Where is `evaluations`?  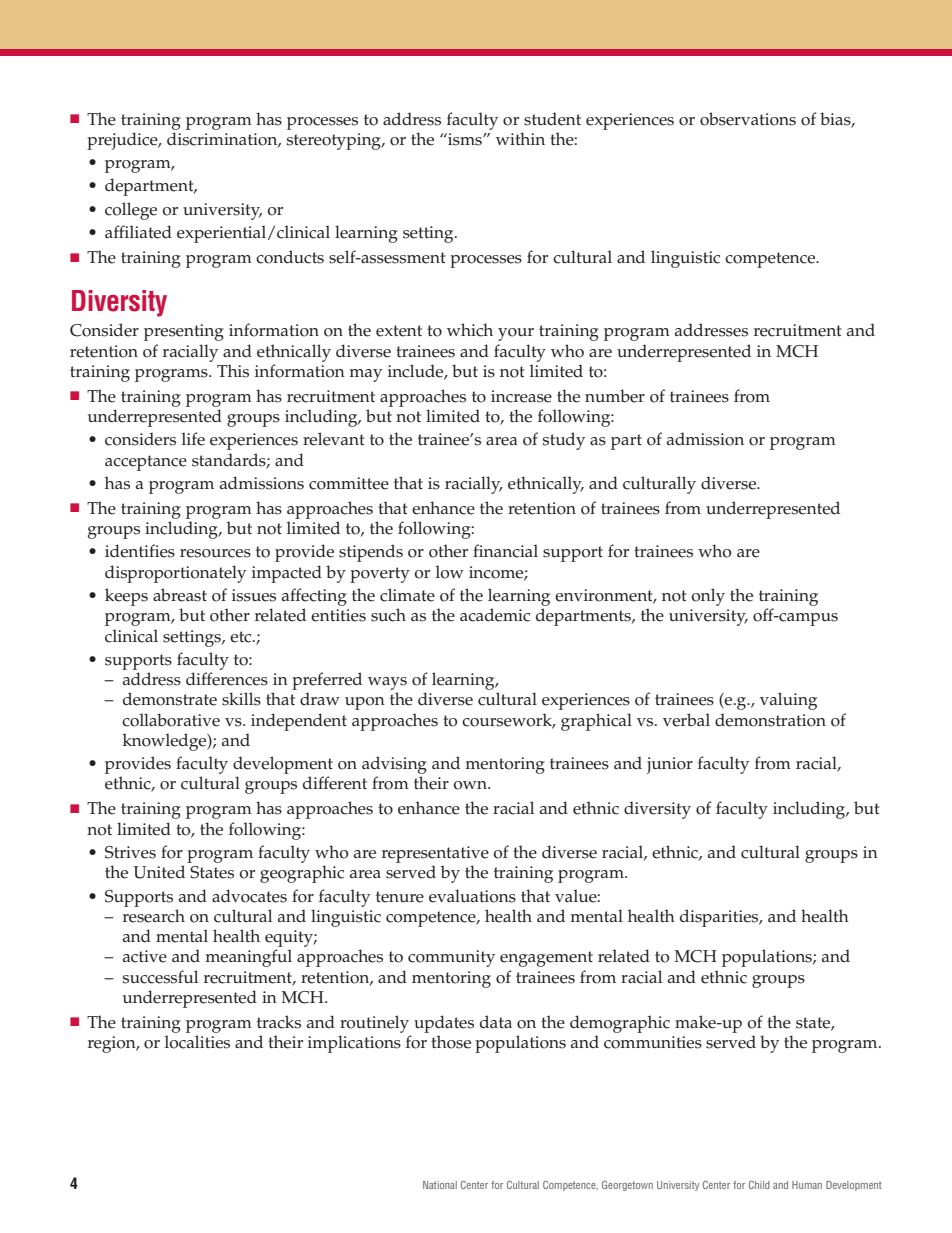 evaluations is located at coordinates (472, 896).
